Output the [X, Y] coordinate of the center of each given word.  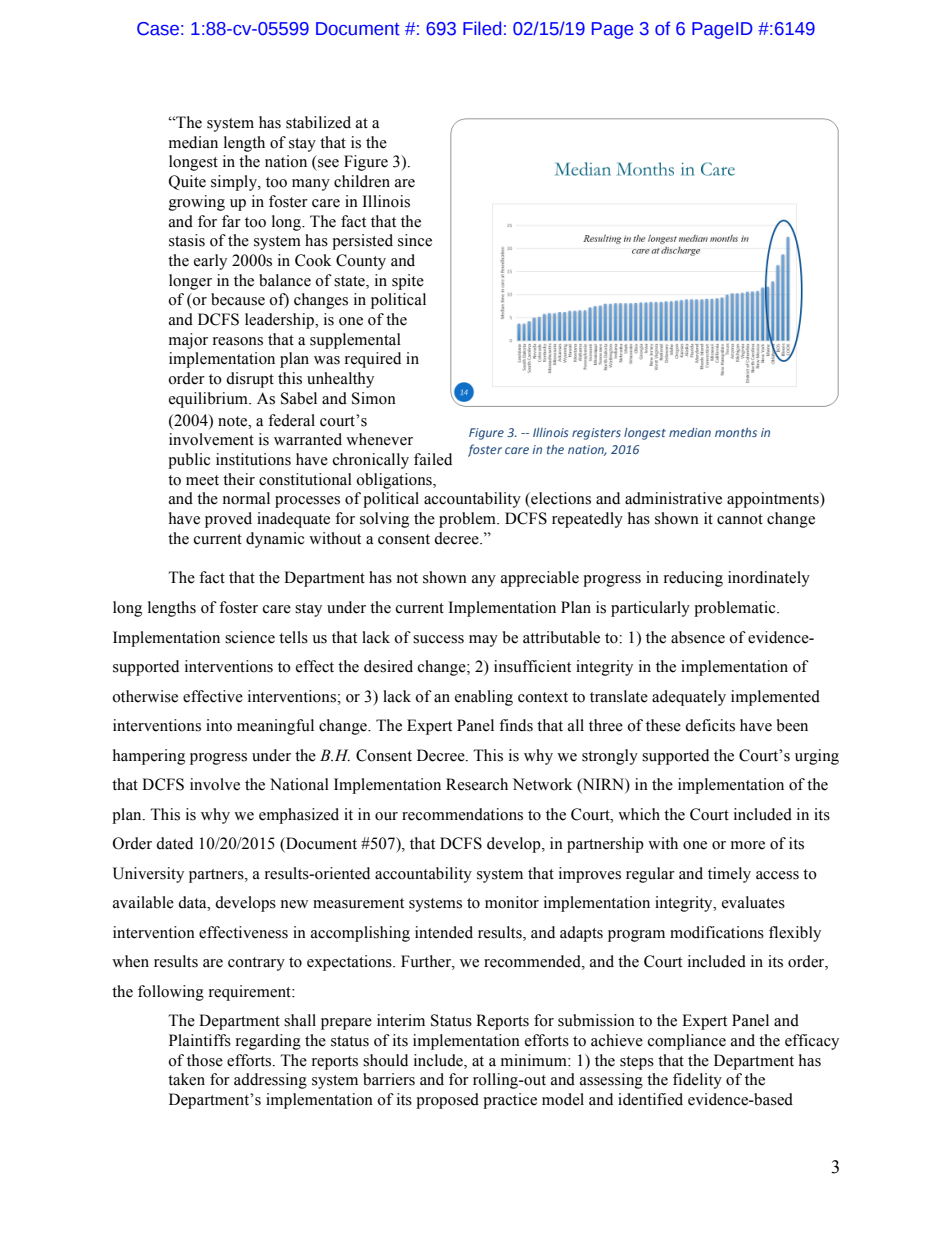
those [205, 1060]
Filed [482, 28]
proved [228, 520]
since [415, 240]
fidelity [697, 1081]
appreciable [540, 579]
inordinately [769, 579]
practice [510, 1101]
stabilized [318, 122]
